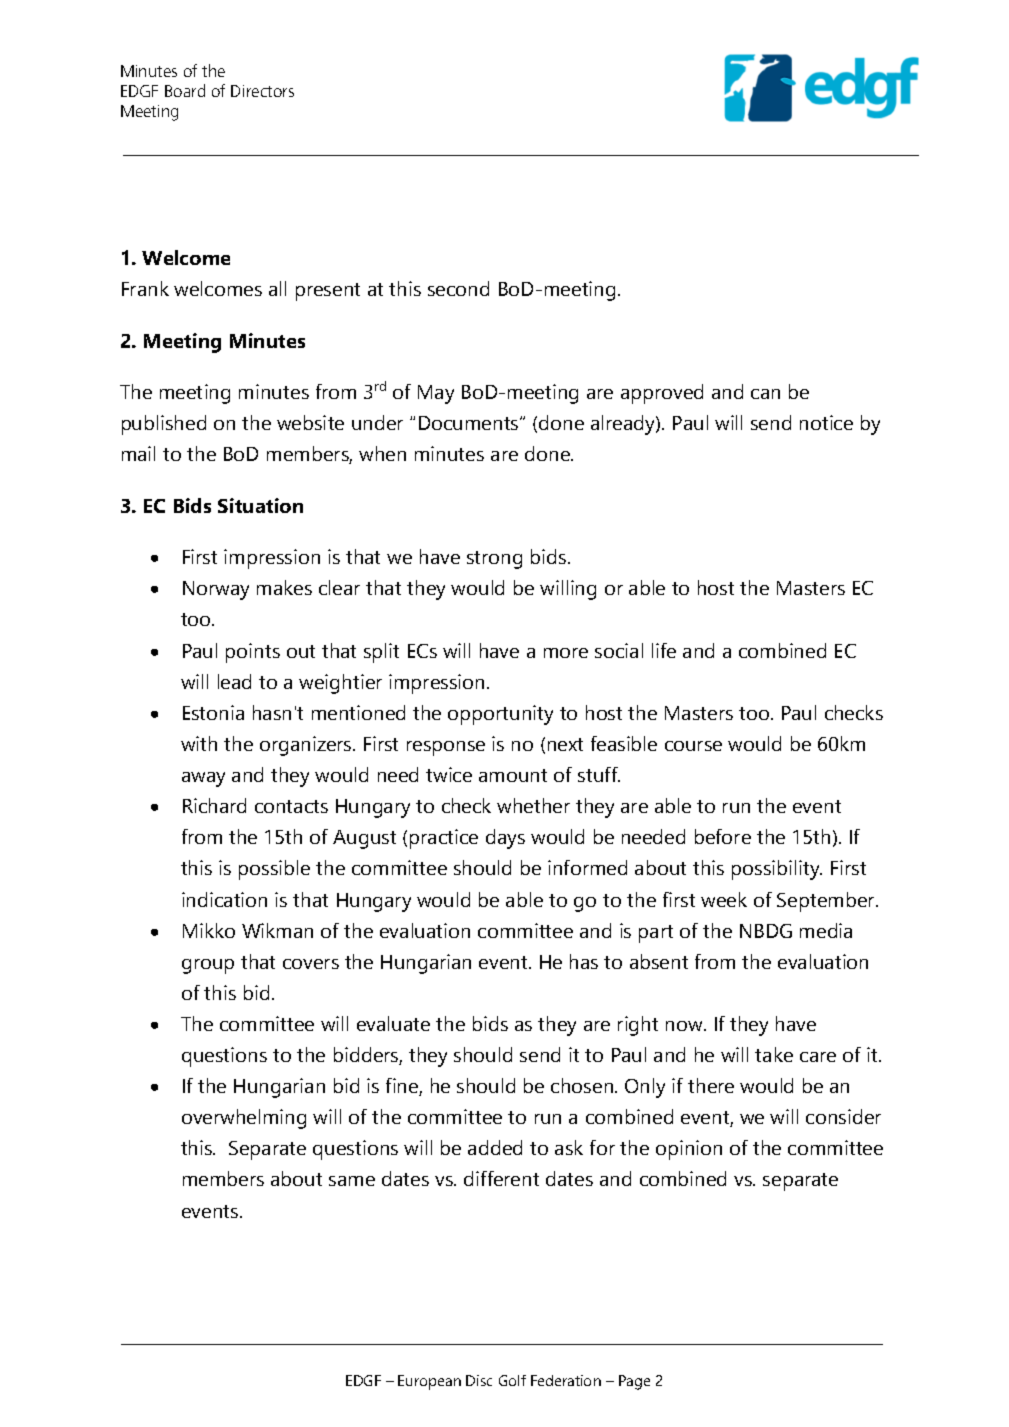 This screenshot has height=1427, width=1009. I want to click on course, so click(693, 746).
